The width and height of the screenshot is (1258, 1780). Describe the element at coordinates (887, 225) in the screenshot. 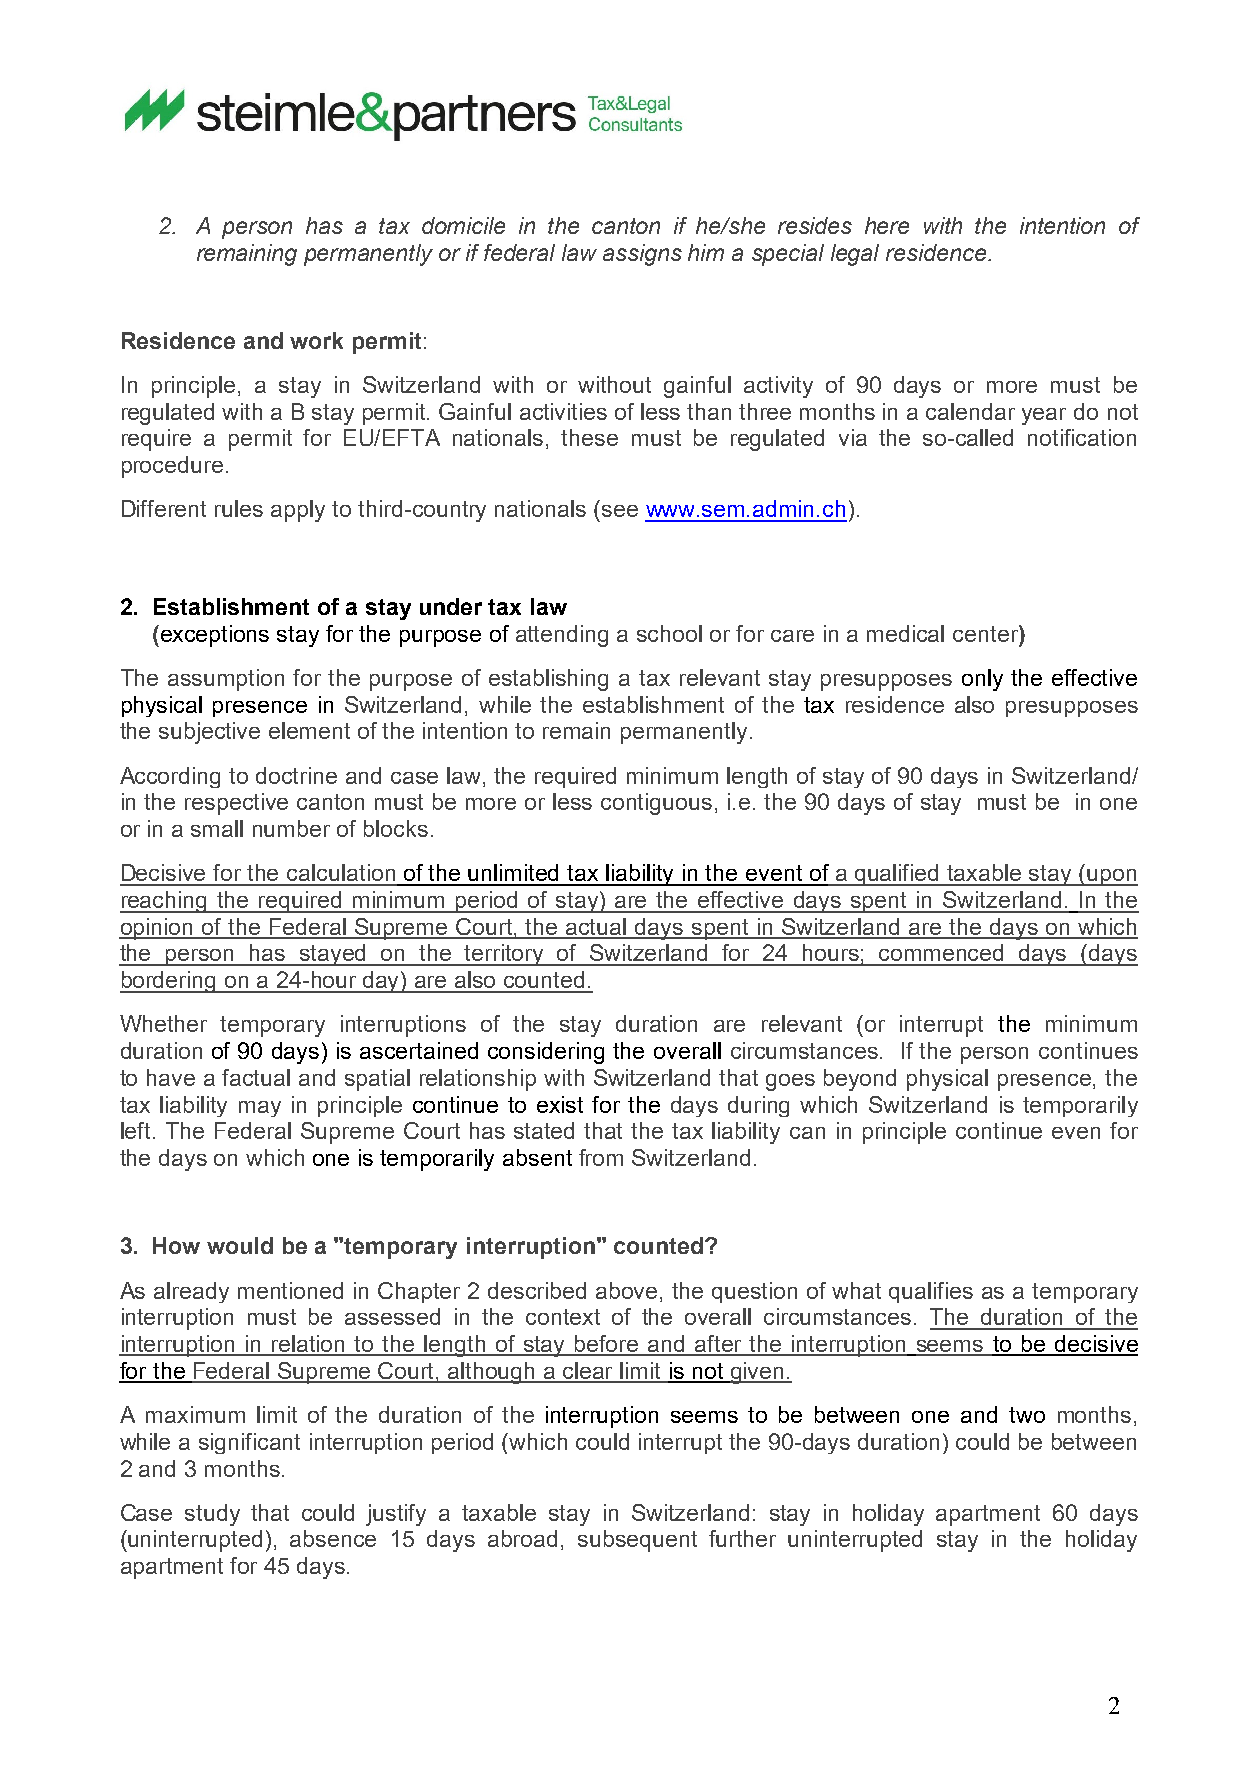

I see `here` at that location.
